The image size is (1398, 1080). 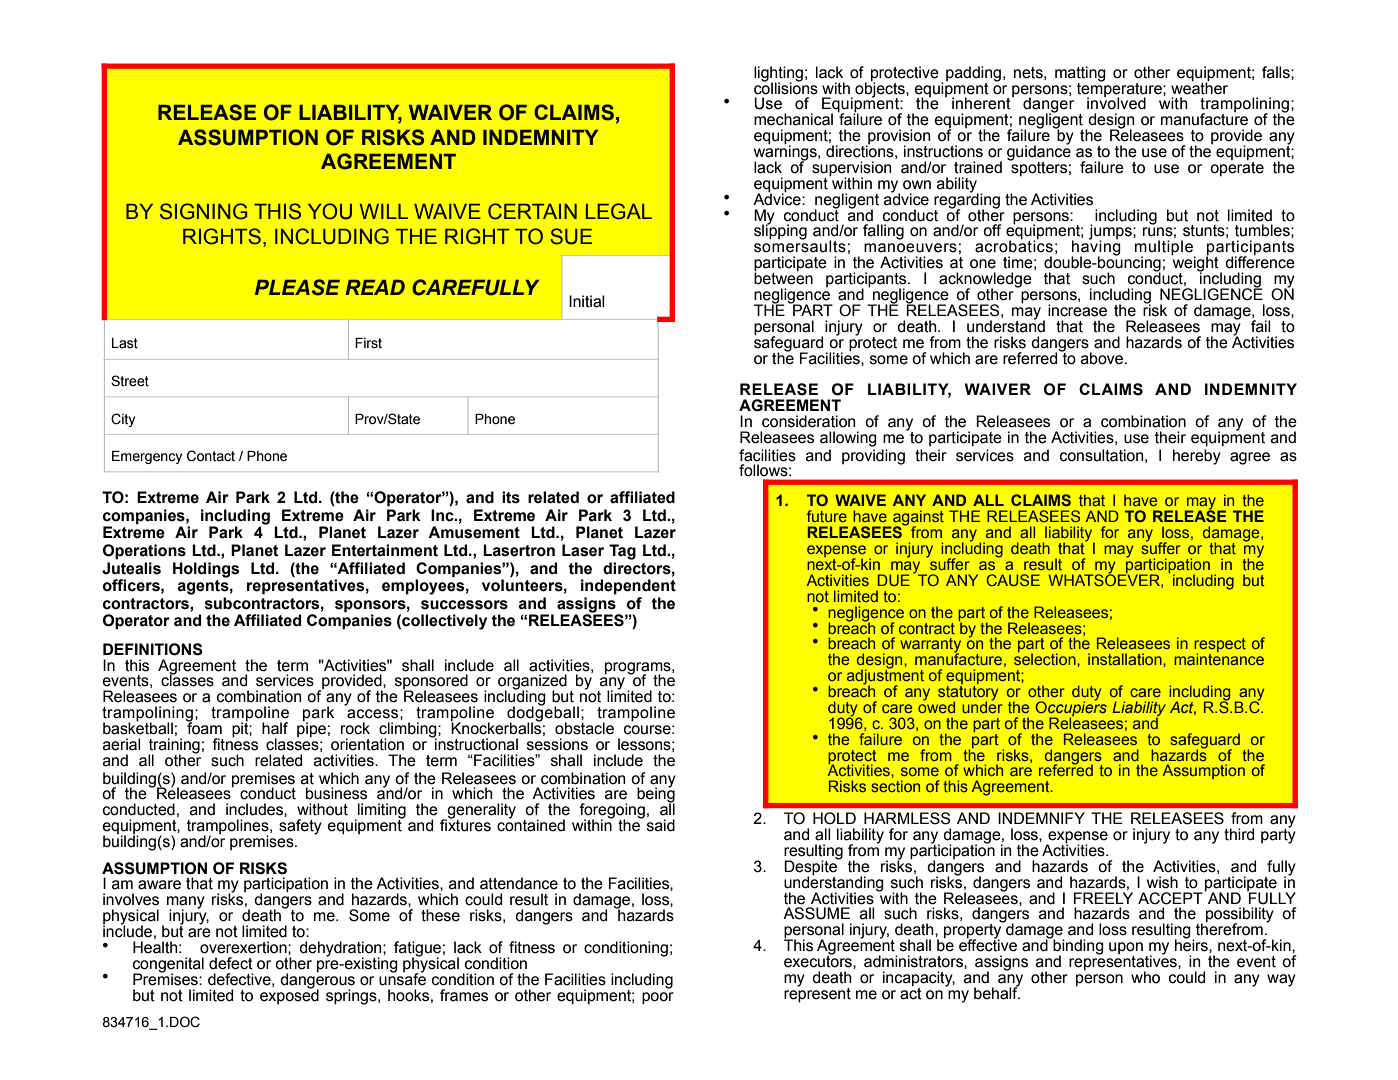 What do you see at coordinates (786, 87) in the screenshot?
I see `collisions` at bounding box center [786, 87].
